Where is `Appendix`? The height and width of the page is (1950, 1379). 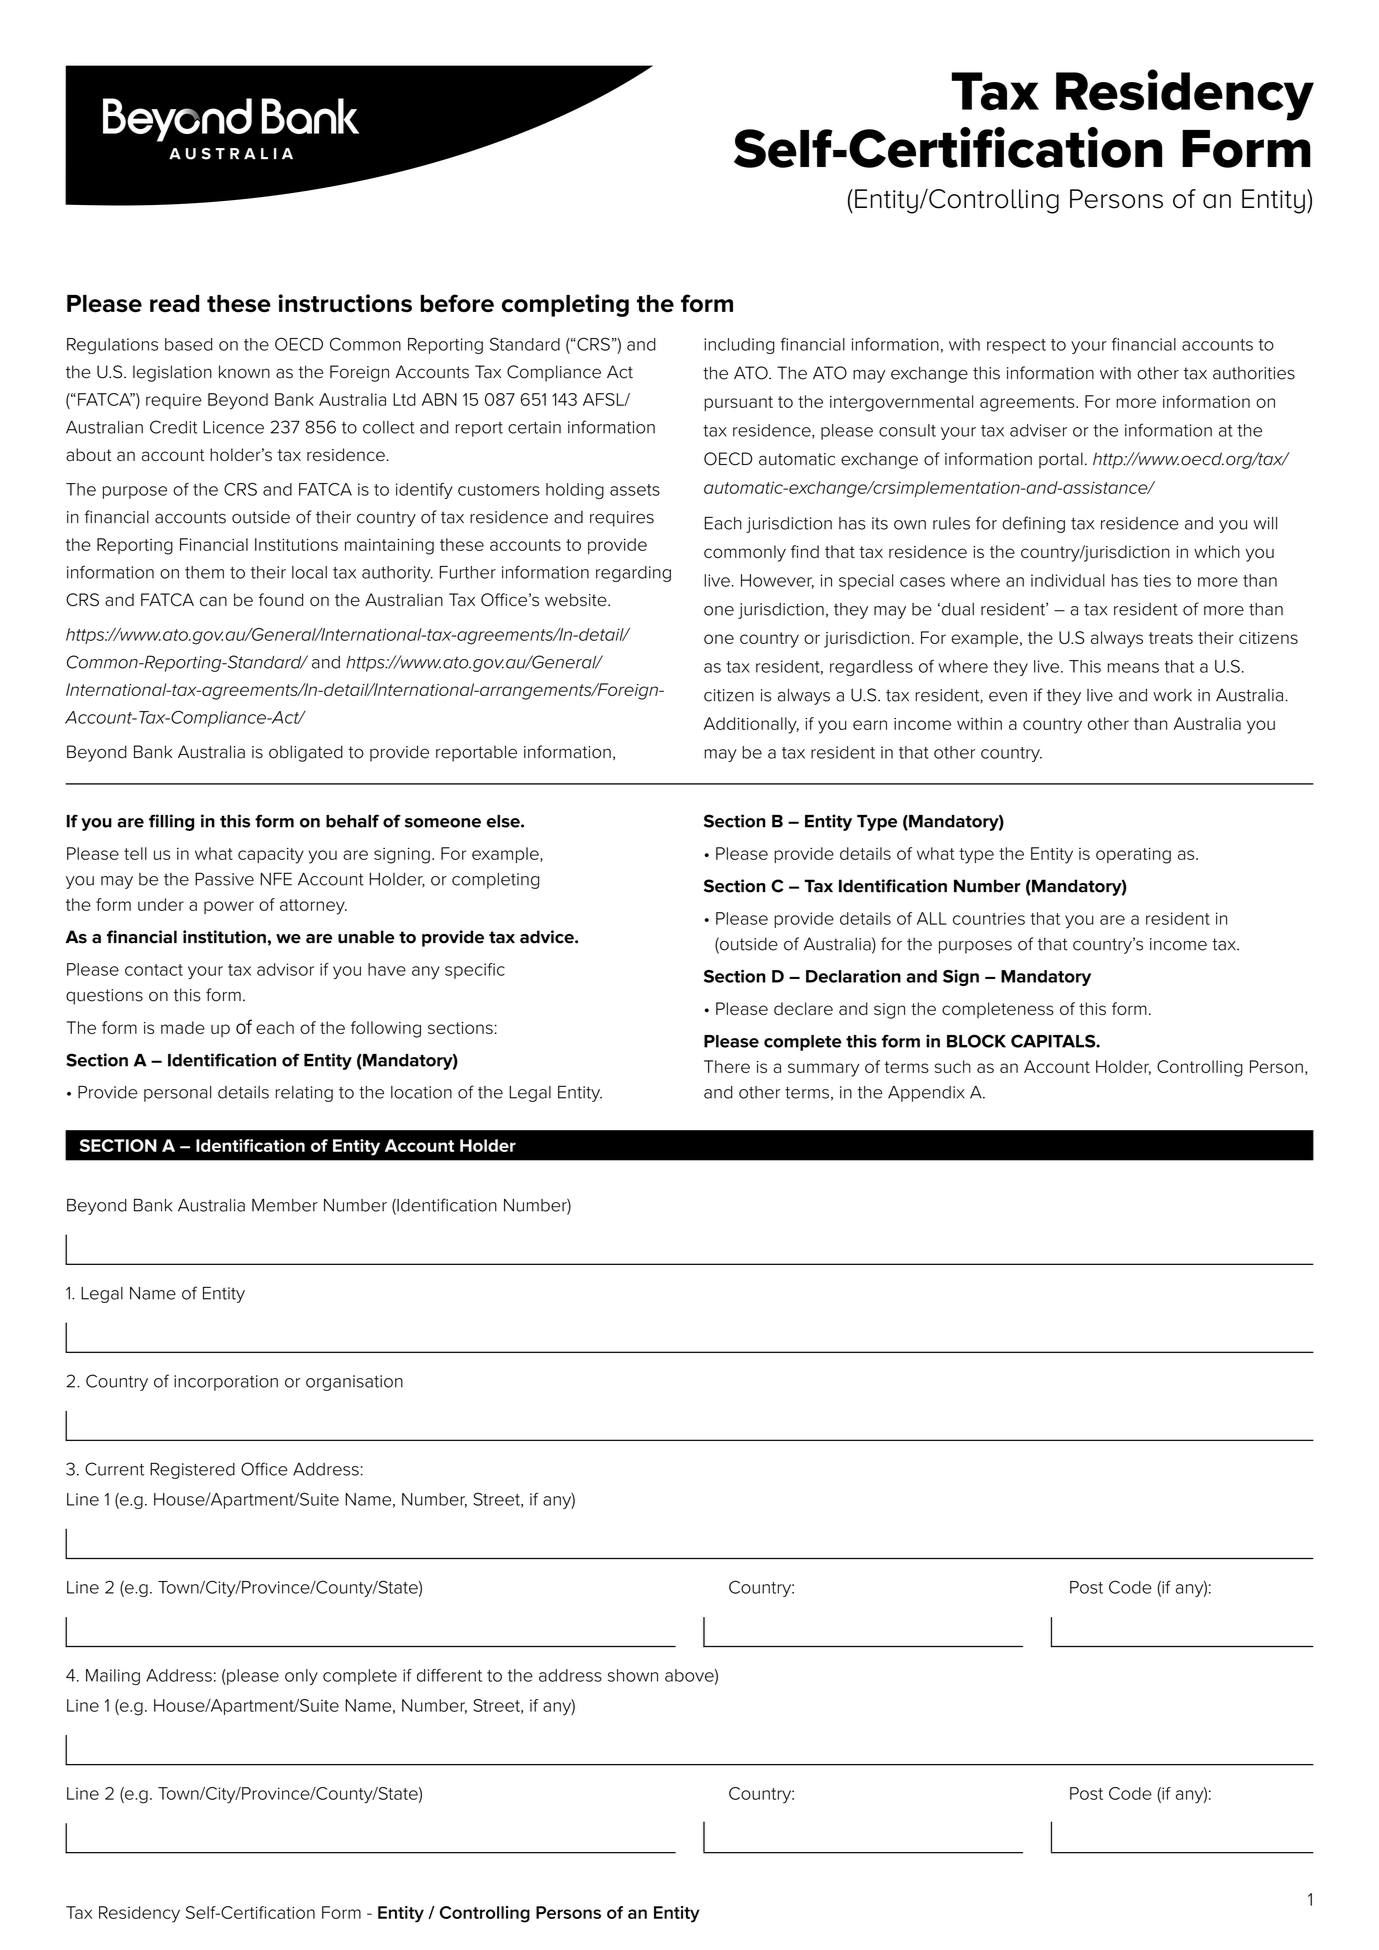
Appendix is located at coordinates (926, 1094).
